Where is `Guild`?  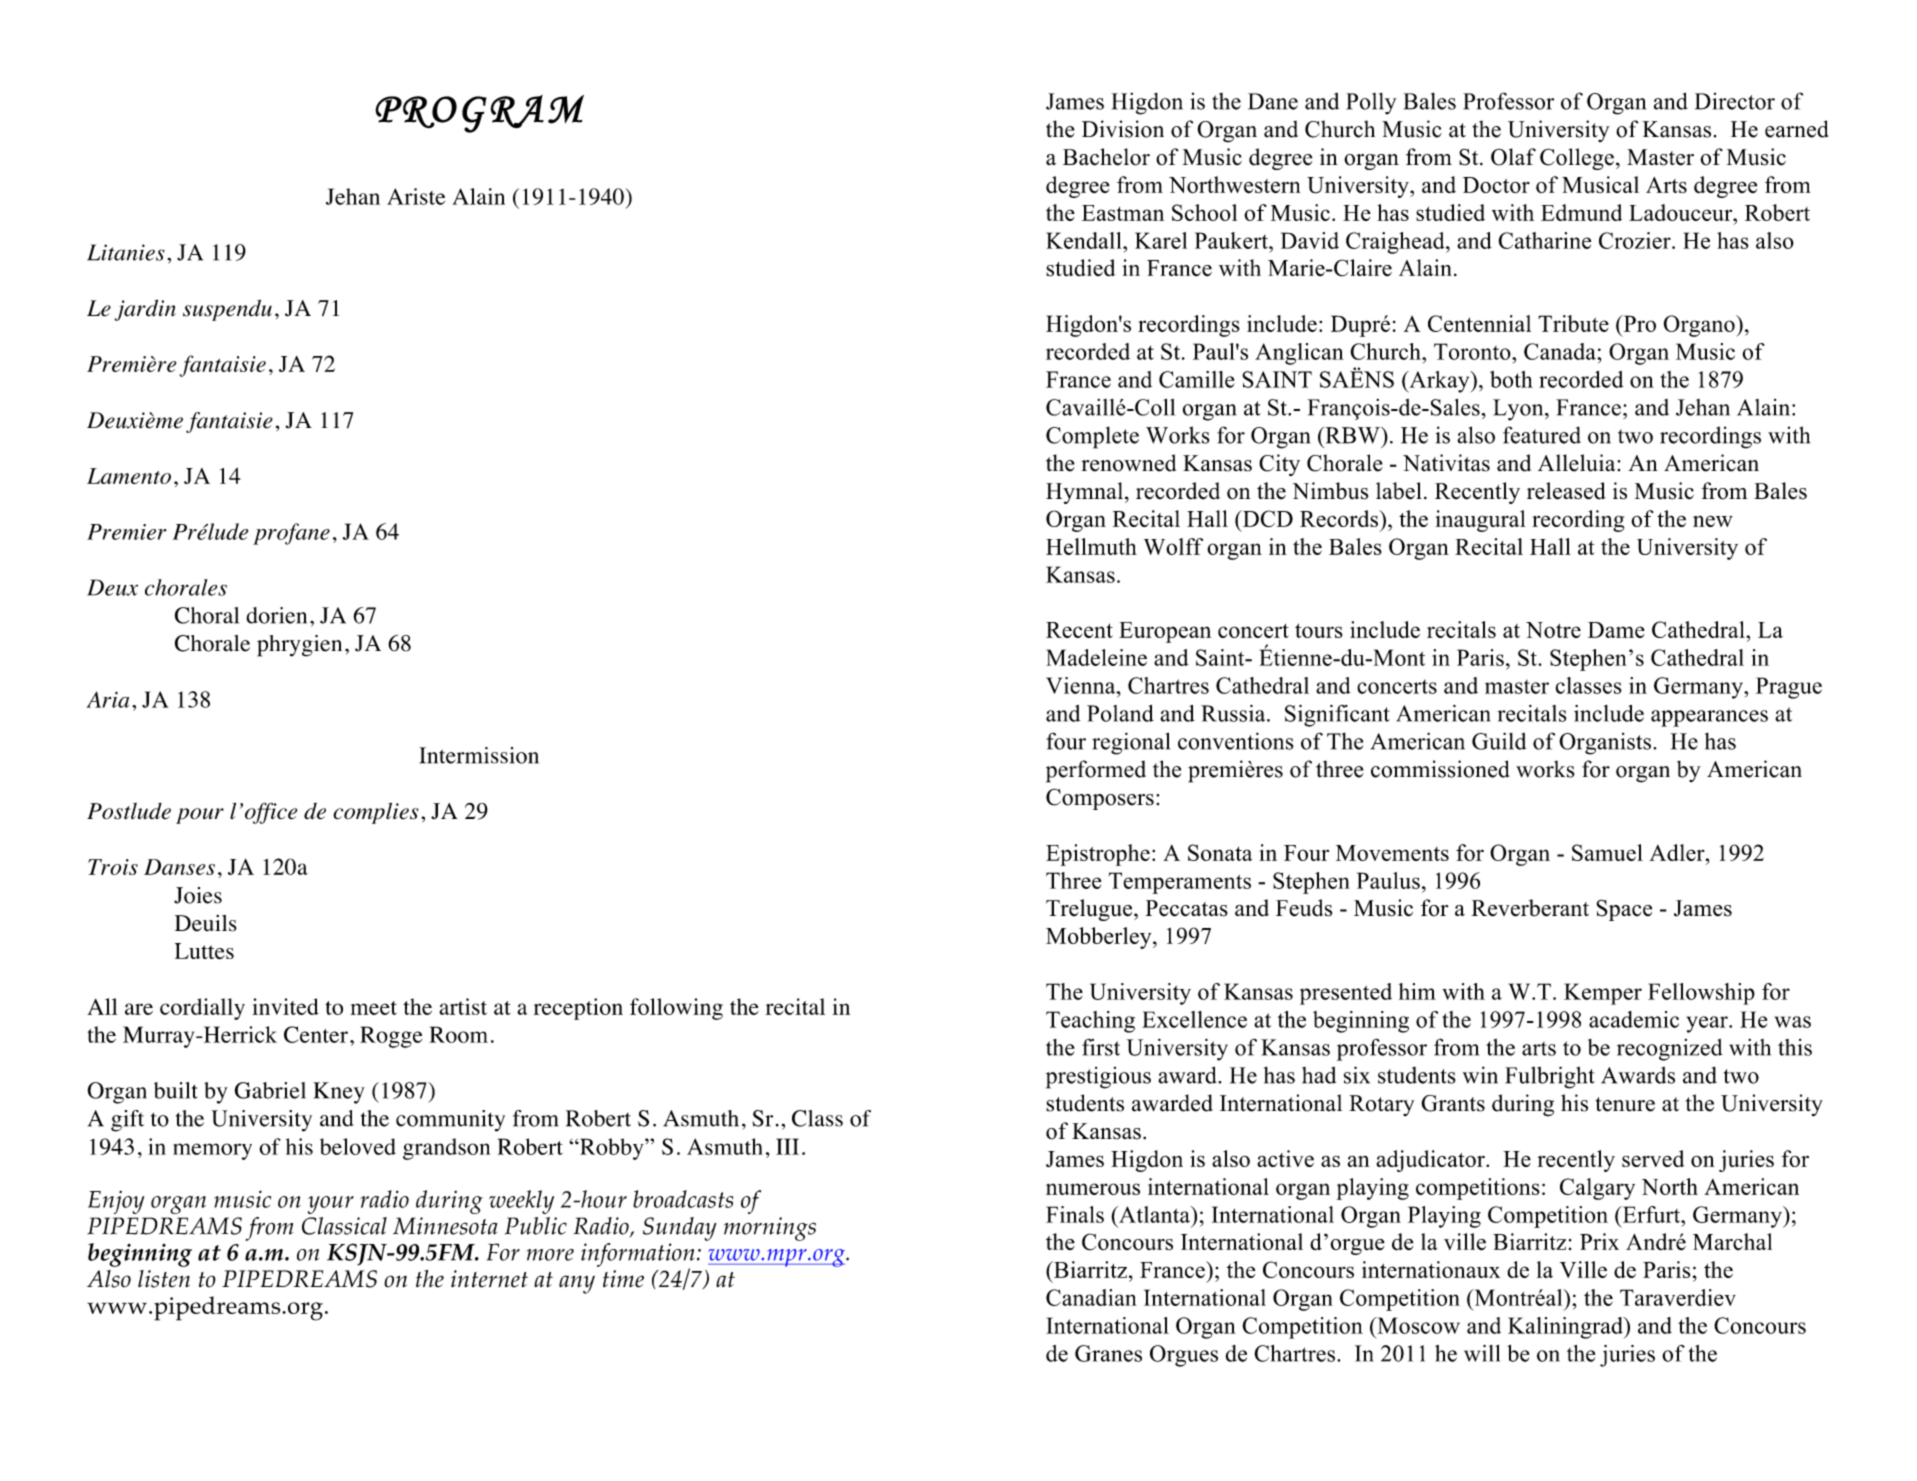 Guild is located at coordinates (1499, 741).
